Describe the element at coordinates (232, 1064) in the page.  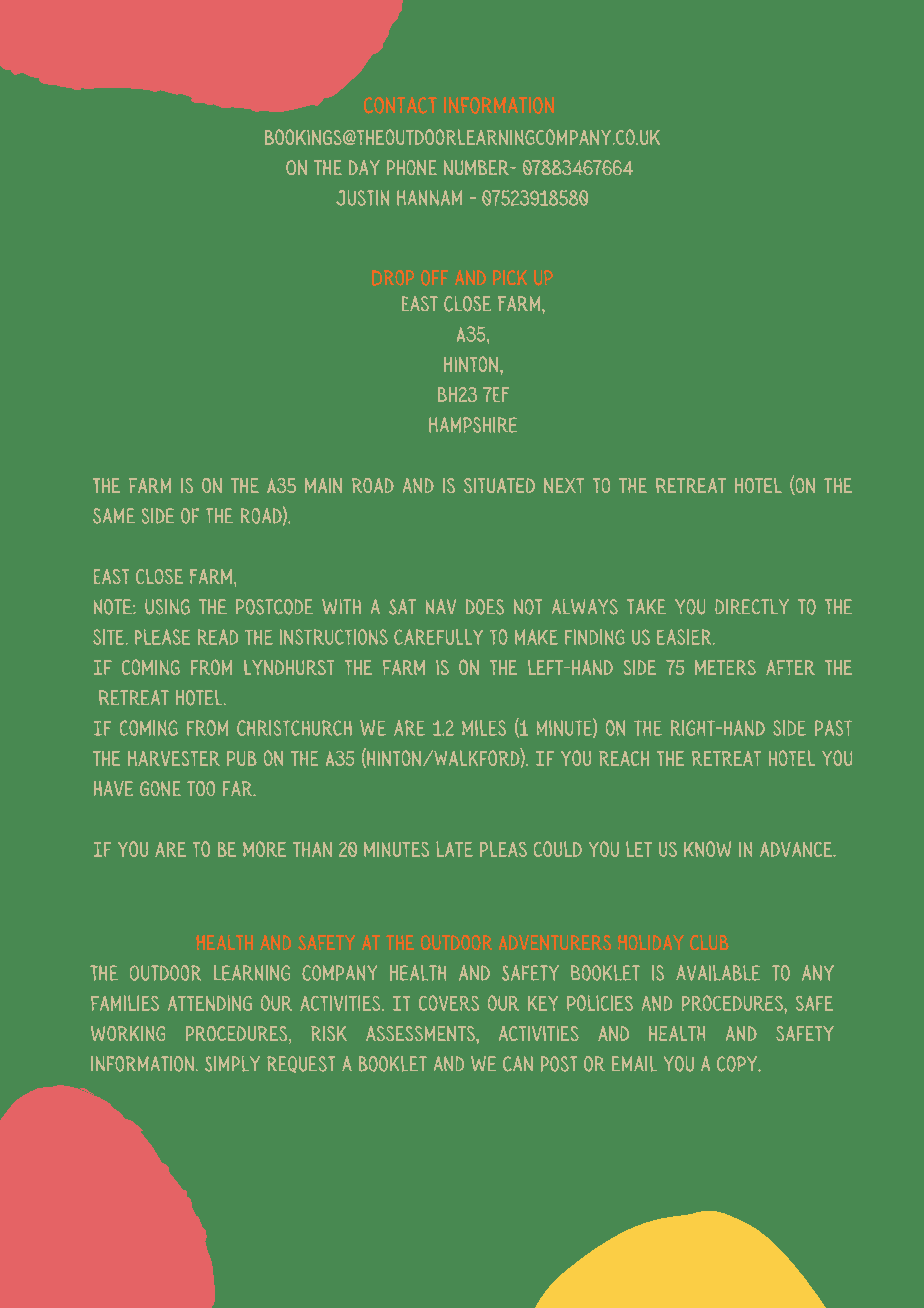
I see `Simply` at that location.
